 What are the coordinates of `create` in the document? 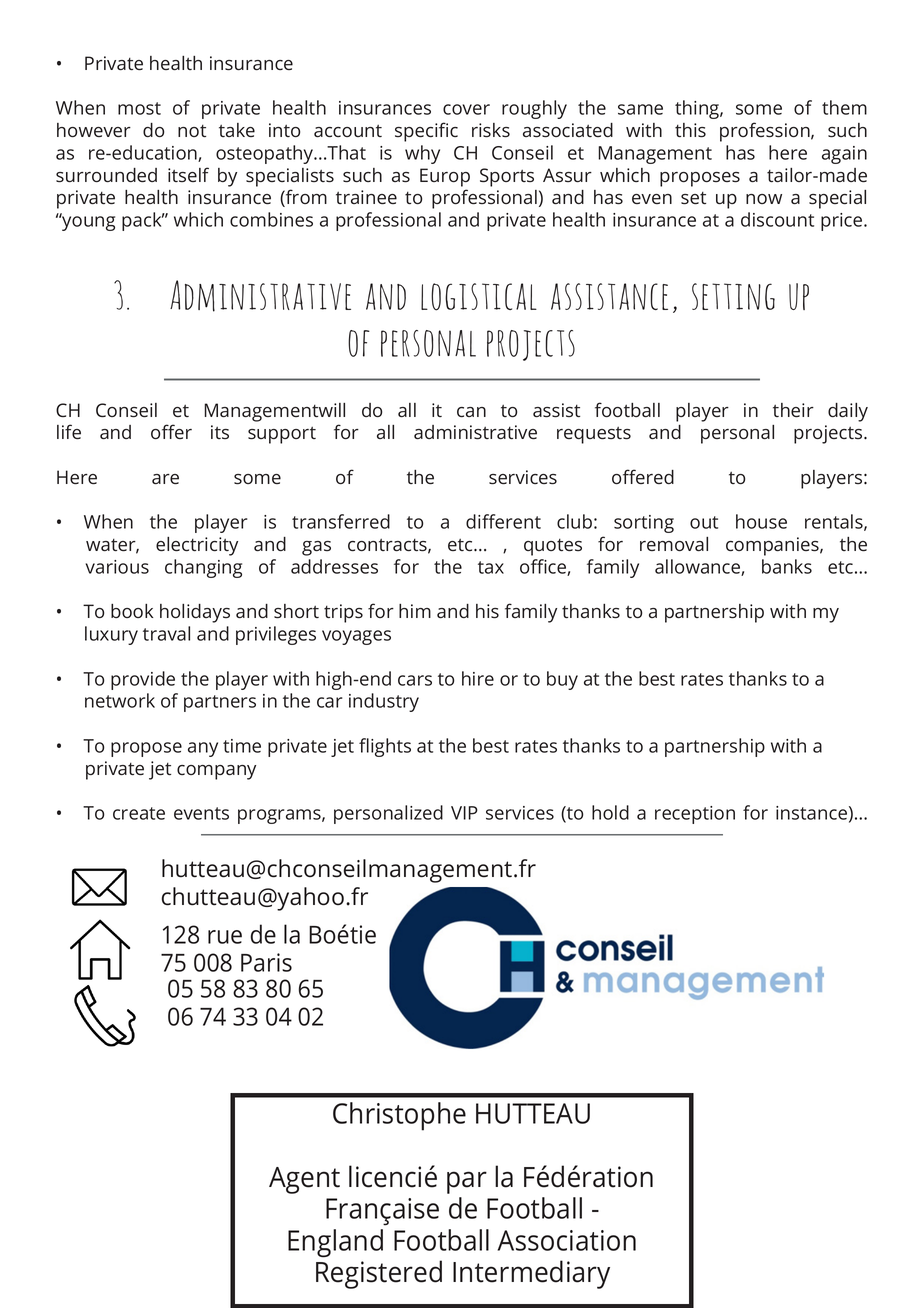 It's located at (139, 813).
